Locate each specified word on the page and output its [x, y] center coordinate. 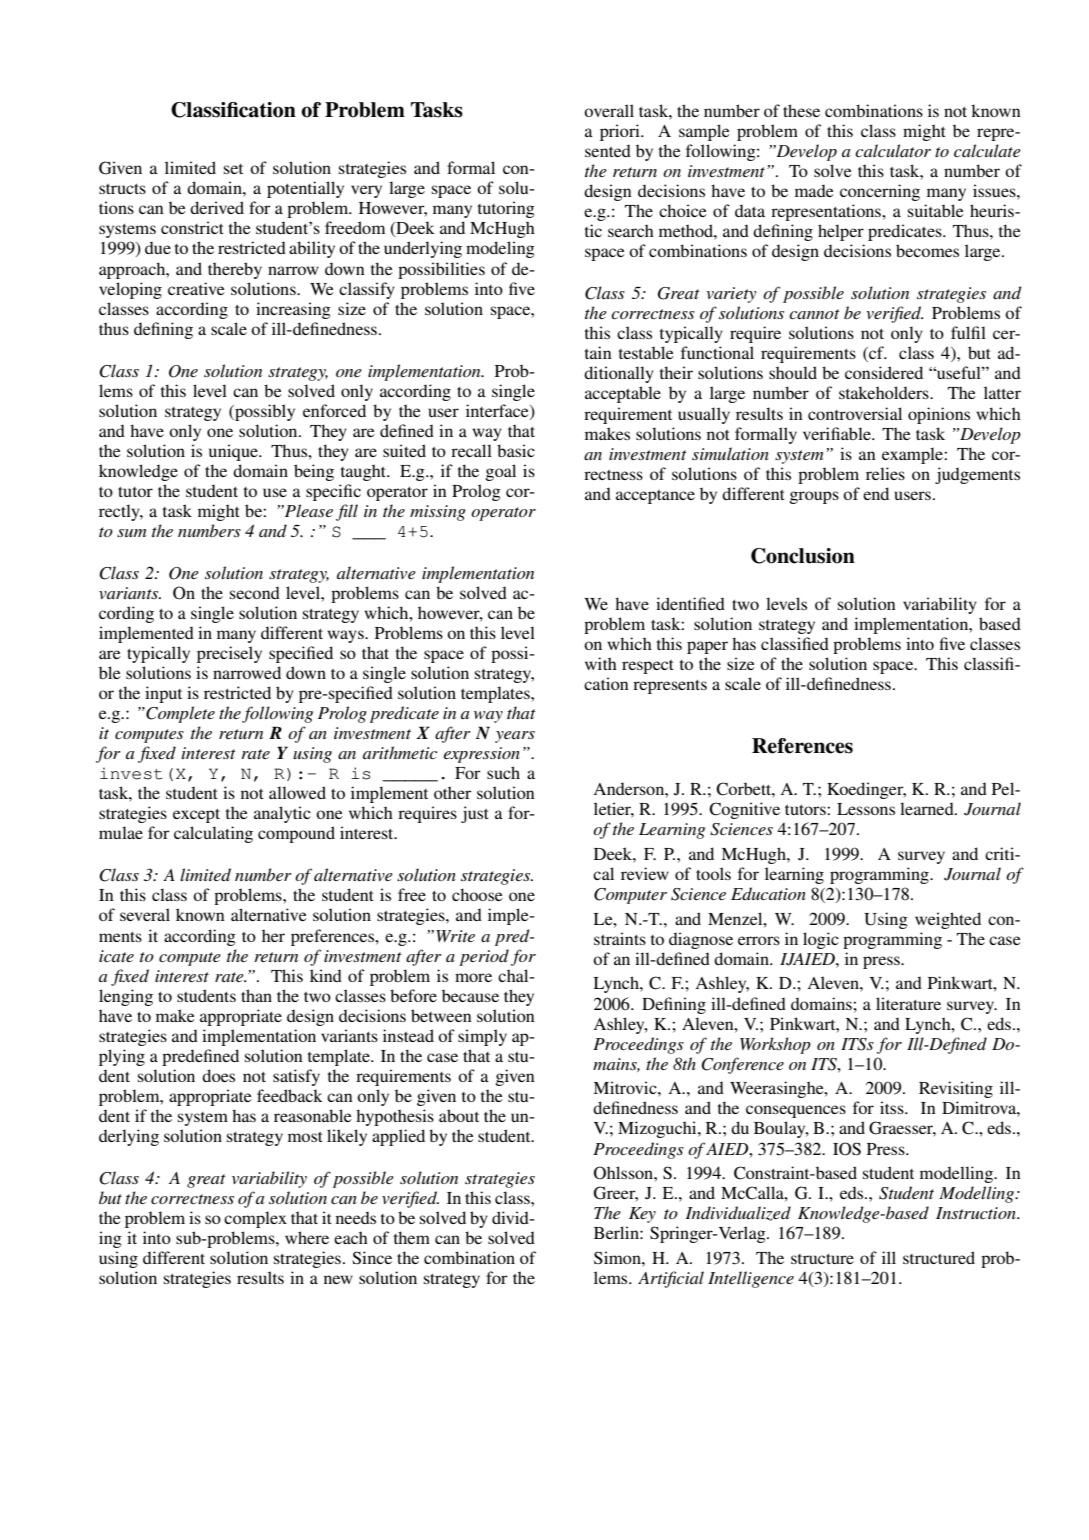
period [484, 957]
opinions [939, 415]
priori [621, 132]
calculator [893, 150]
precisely [229, 654]
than [256, 995]
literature [908, 1003]
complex [255, 1219]
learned [928, 808]
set [233, 169]
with [601, 663]
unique [234, 452]
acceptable [623, 394]
